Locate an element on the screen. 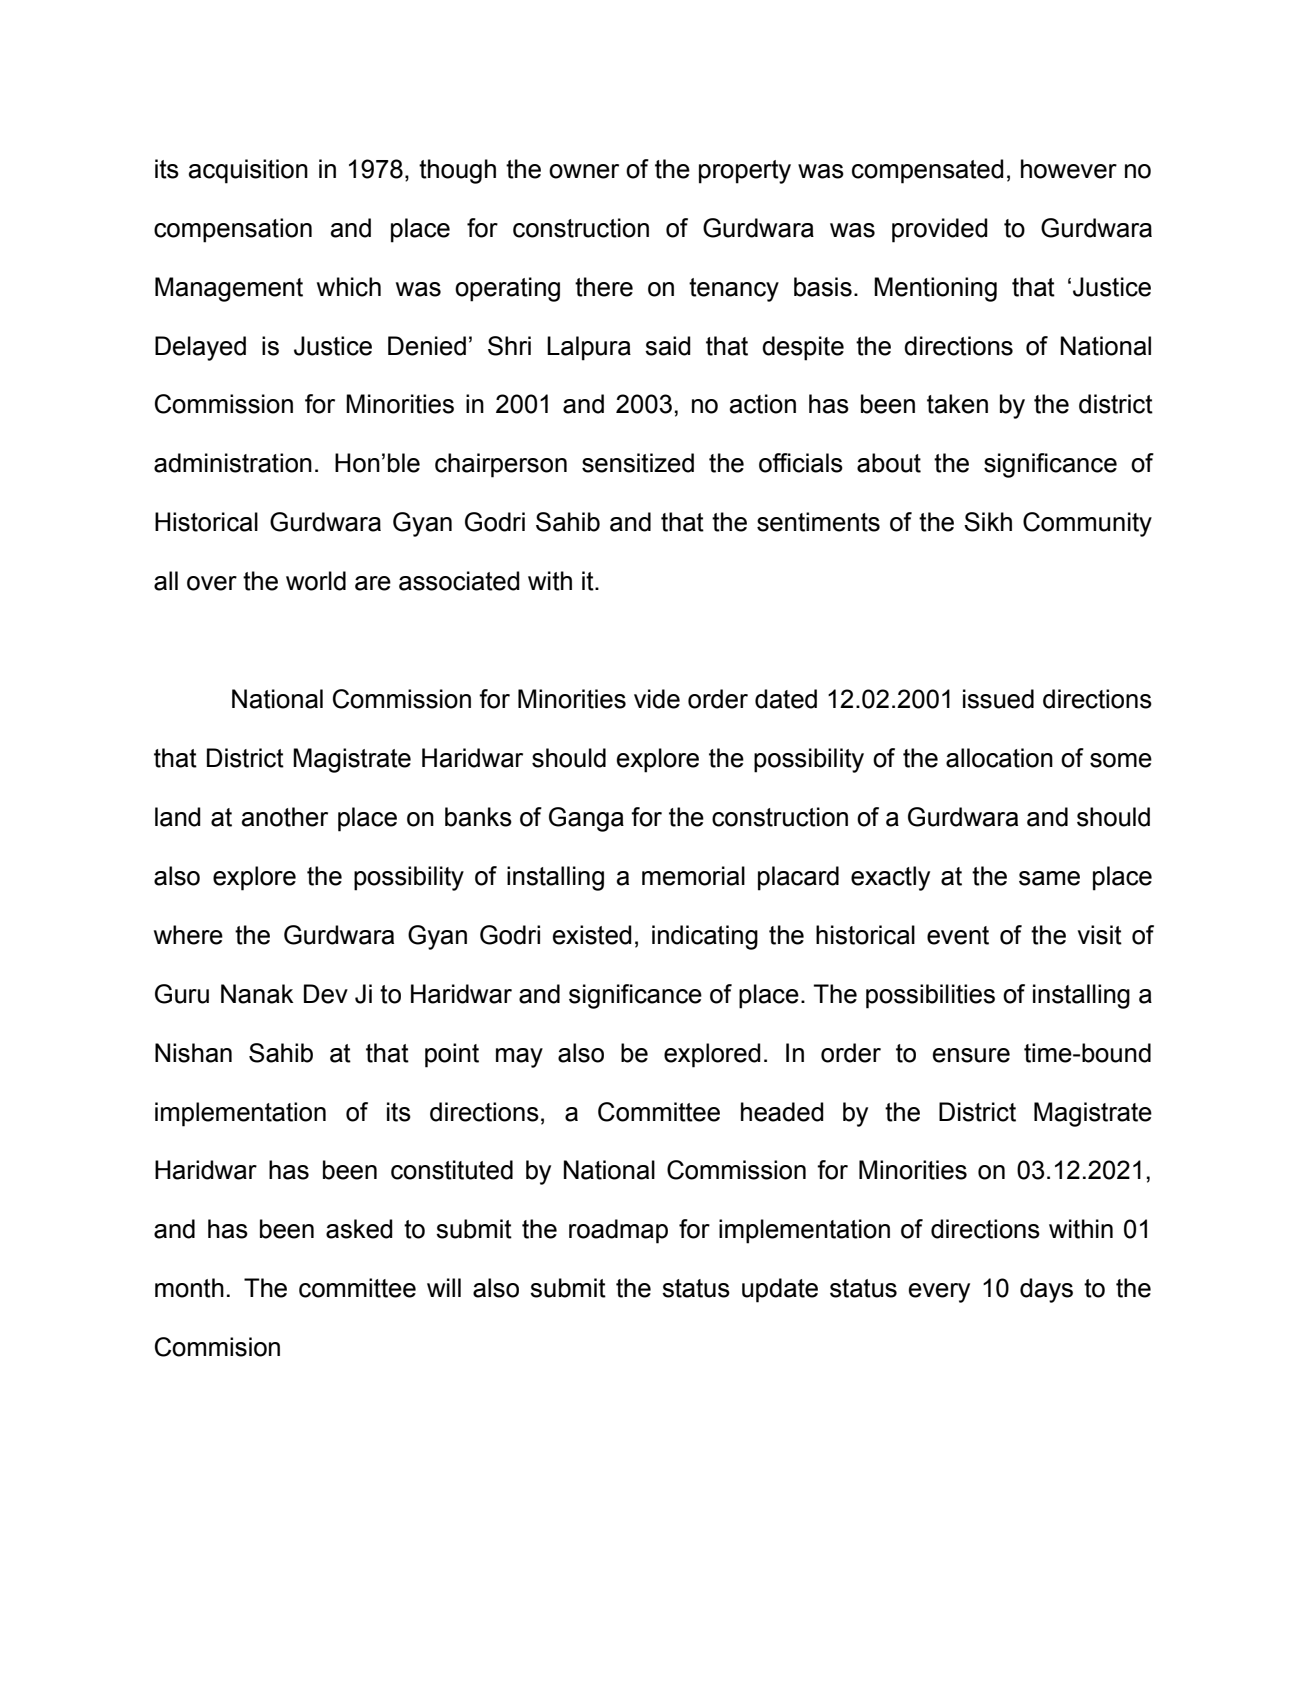 The width and height of the screenshot is (1307, 1691). however is located at coordinates (1069, 169).
